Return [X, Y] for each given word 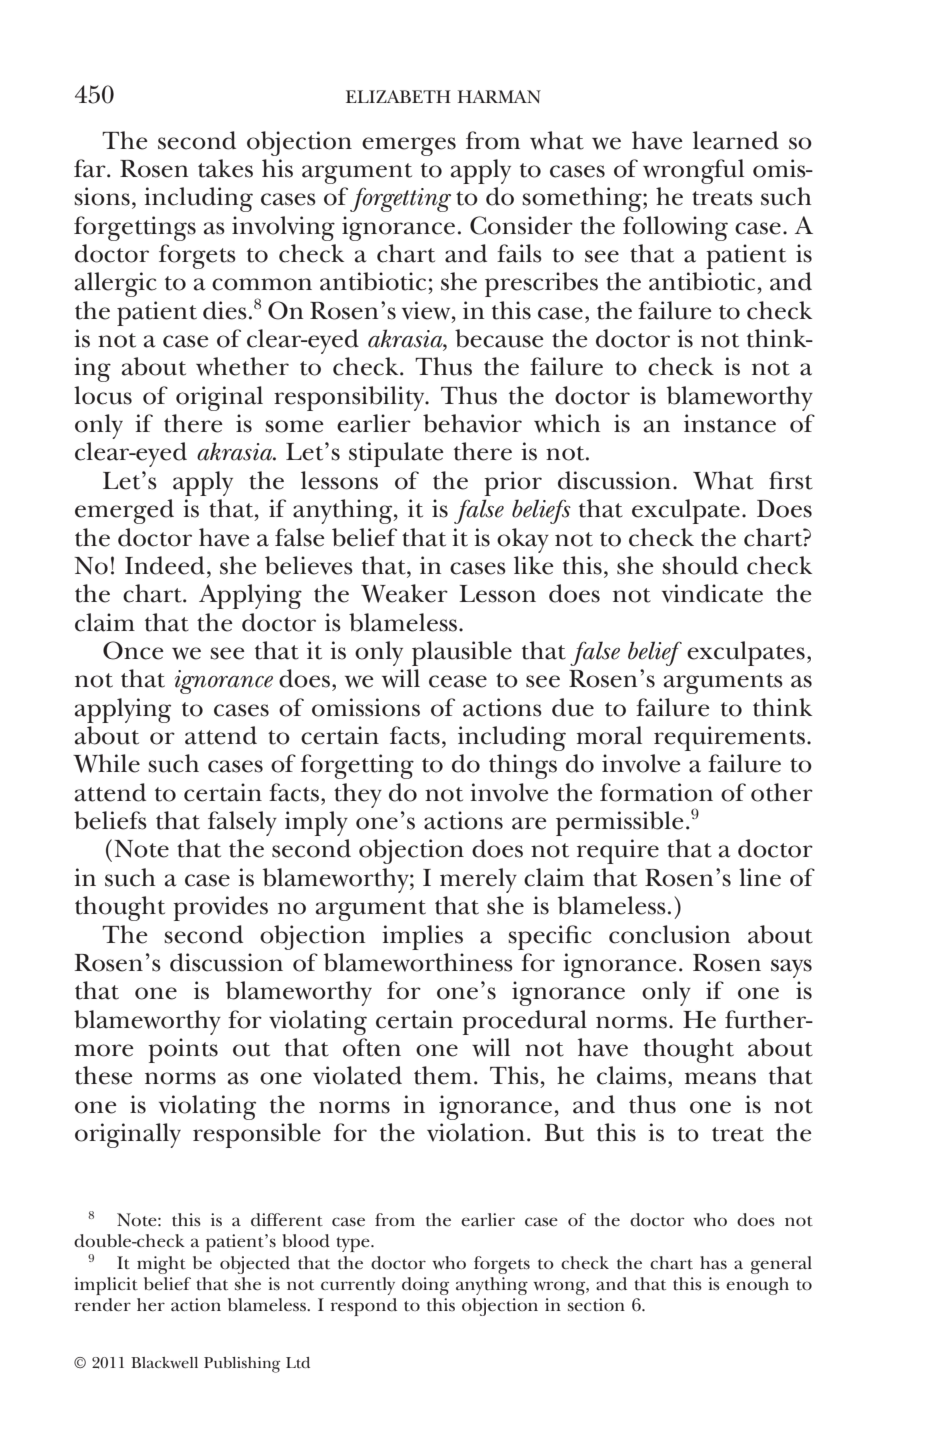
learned [736, 140]
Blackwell [164, 1362]
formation [656, 792]
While [106, 763]
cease [458, 681]
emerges [409, 146]
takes [225, 168]
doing [425, 1286]
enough [757, 1286]
